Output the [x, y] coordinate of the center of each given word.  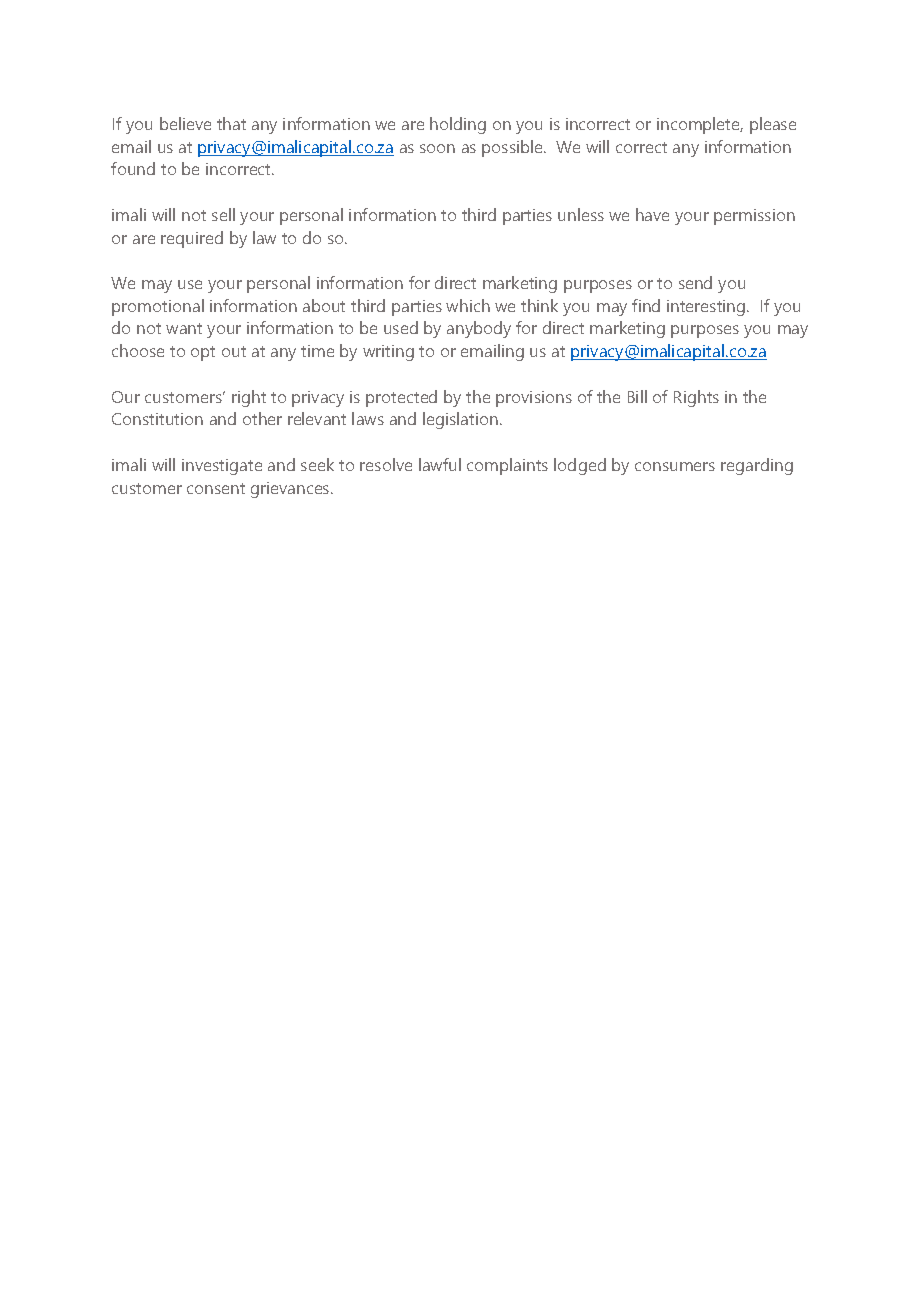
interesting [707, 308]
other [262, 418]
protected [401, 398]
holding [458, 125]
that [231, 123]
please [773, 125]
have [652, 214]
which [468, 305]
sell [223, 214]
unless [581, 214]
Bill [637, 396]
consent [216, 488]
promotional [158, 307]
